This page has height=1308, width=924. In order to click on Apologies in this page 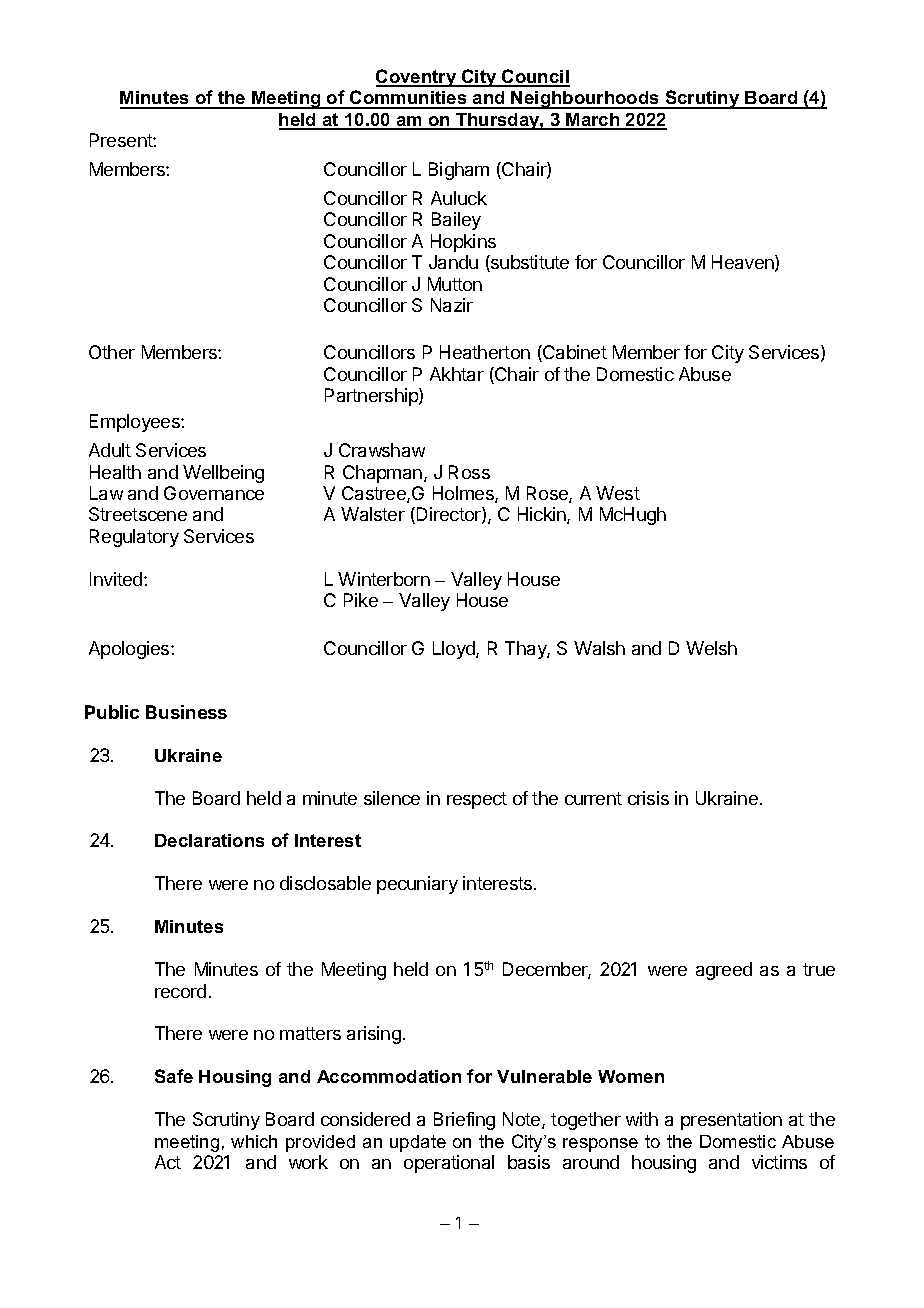, I will do `click(130, 650)`.
